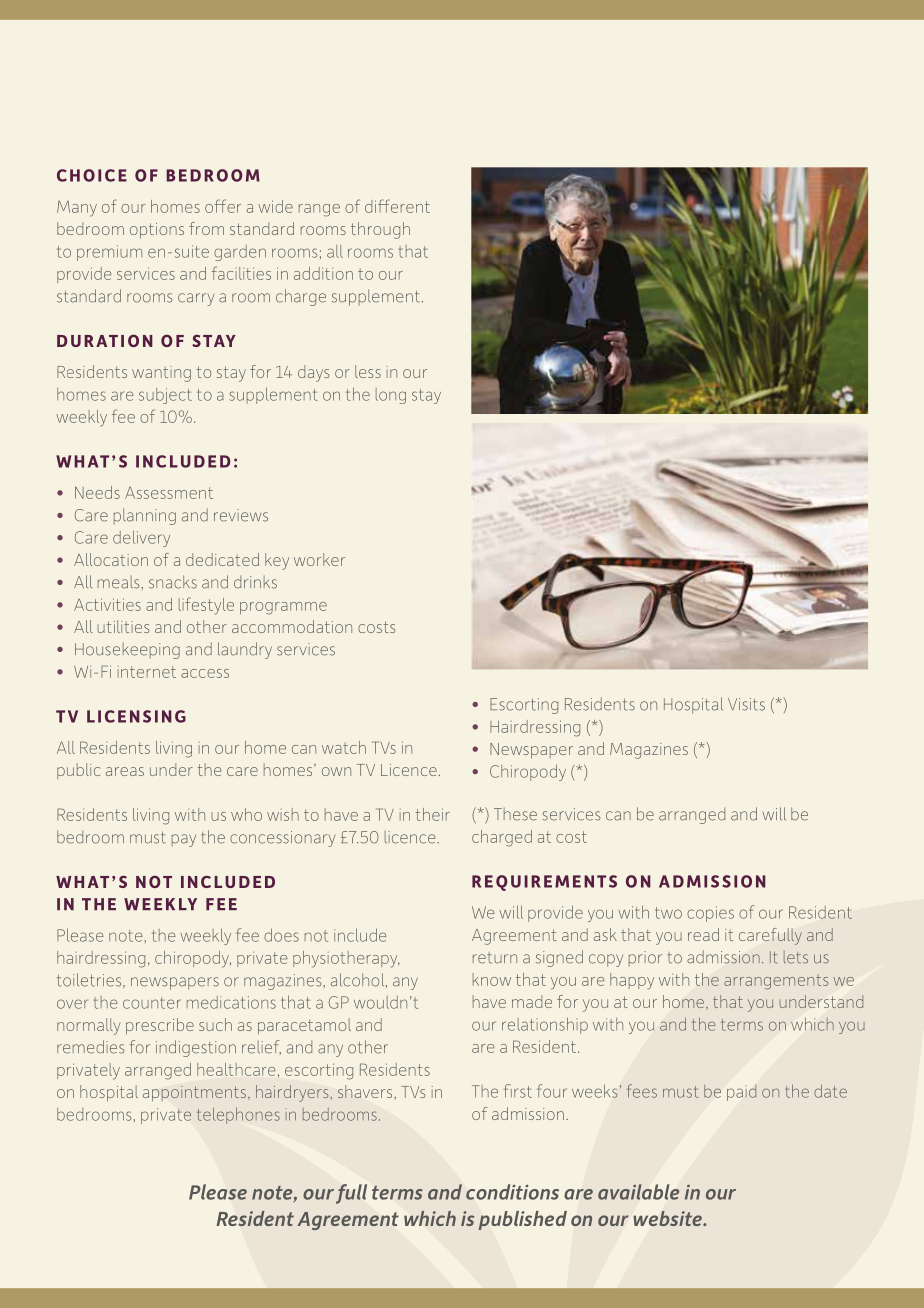 The width and height of the page is (924, 1308). Describe the element at coordinates (152, 1003) in the page. I see `counter` at that location.
